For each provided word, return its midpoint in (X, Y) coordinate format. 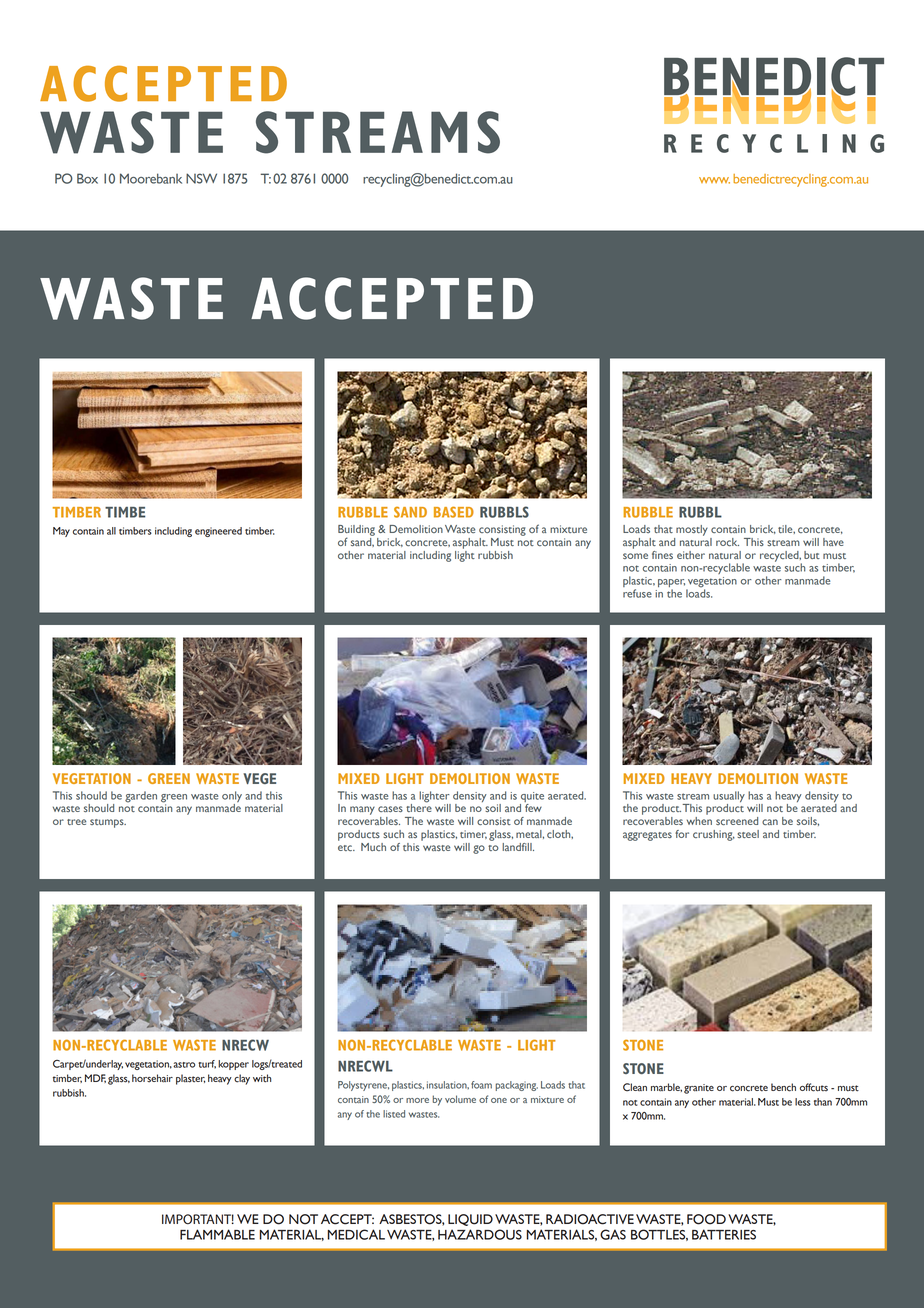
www (714, 180)
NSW (201, 178)
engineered (218, 532)
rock (727, 542)
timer (473, 834)
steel (748, 834)
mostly (692, 530)
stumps (108, 823)
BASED (454, 512)
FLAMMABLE (217, 1234)
